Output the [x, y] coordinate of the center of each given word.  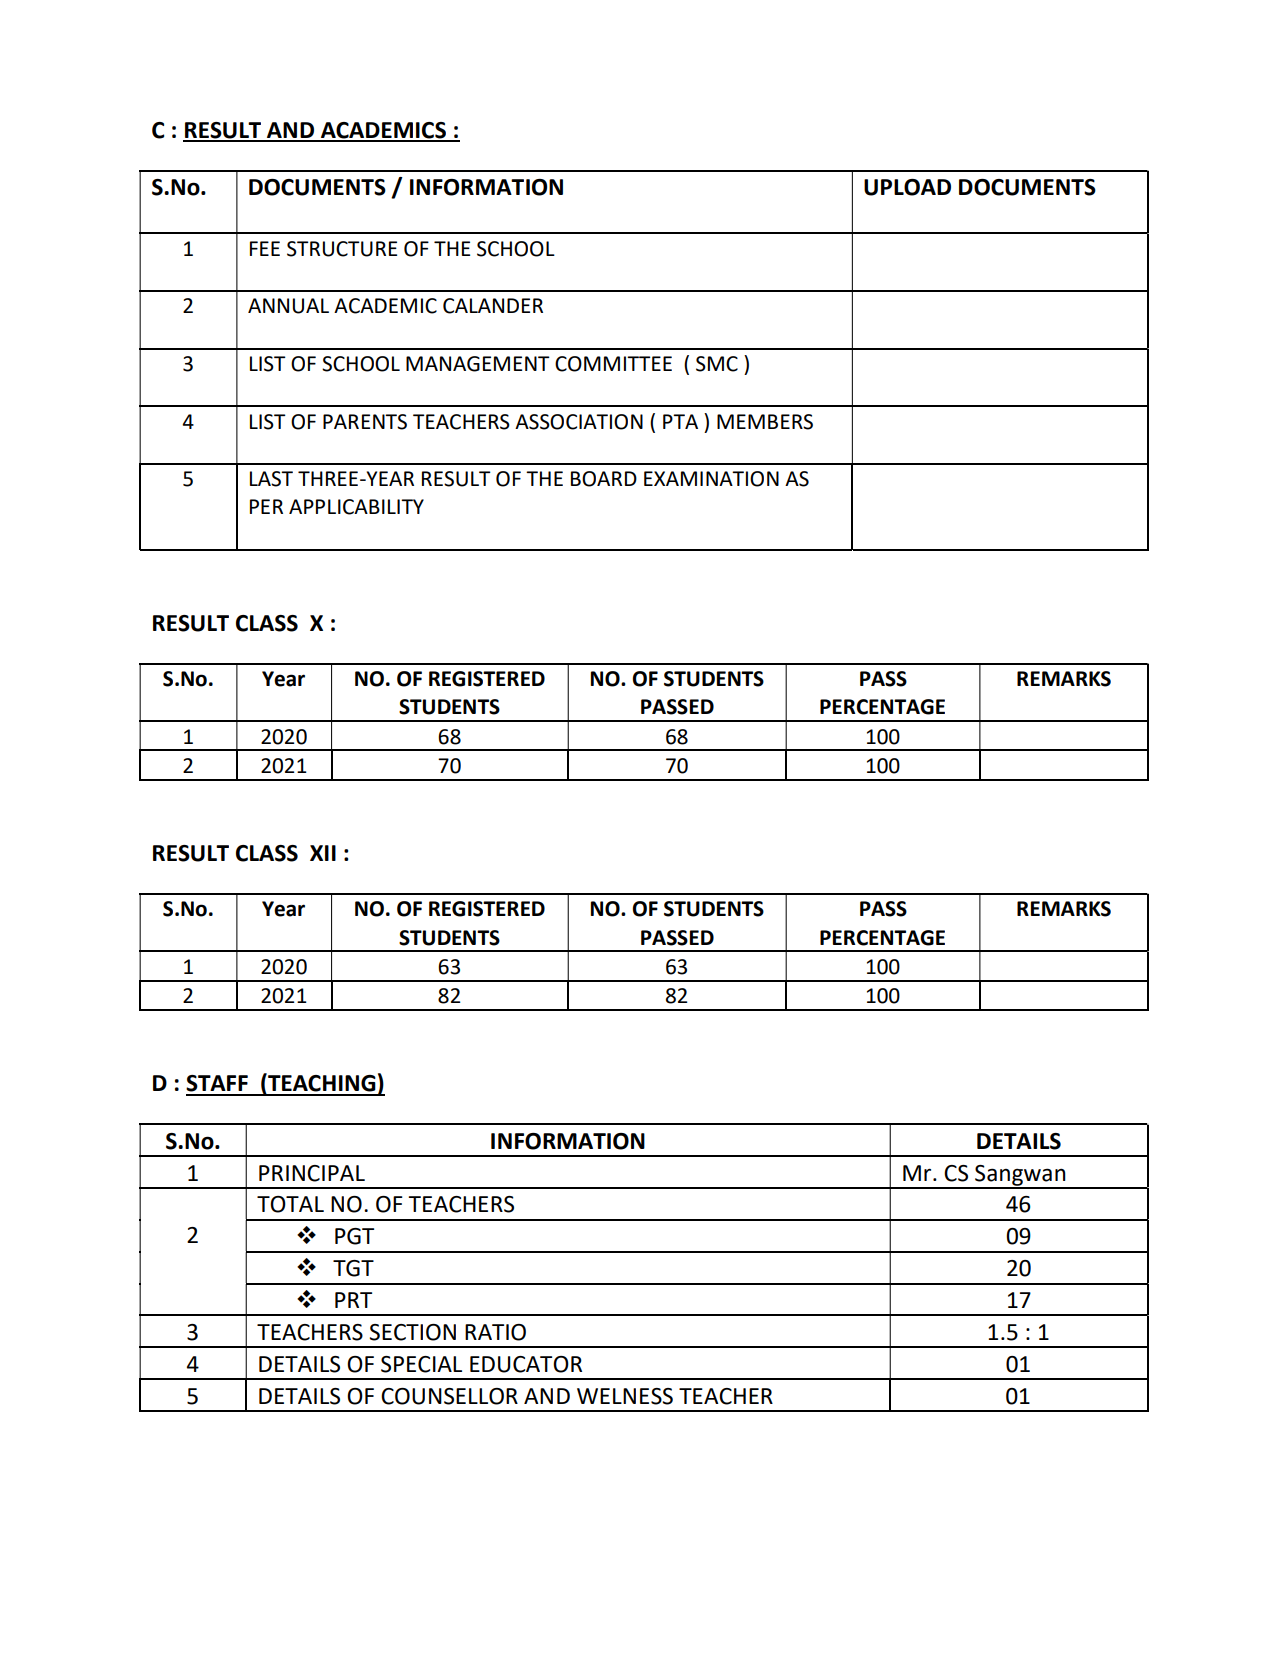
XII [323, 853]
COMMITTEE [613, 364]
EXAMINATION [711, 479]
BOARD [604, 479]
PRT [353, 1300]
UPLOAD [907, 187]
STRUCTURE [342, 249]
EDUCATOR [526, 1364]
